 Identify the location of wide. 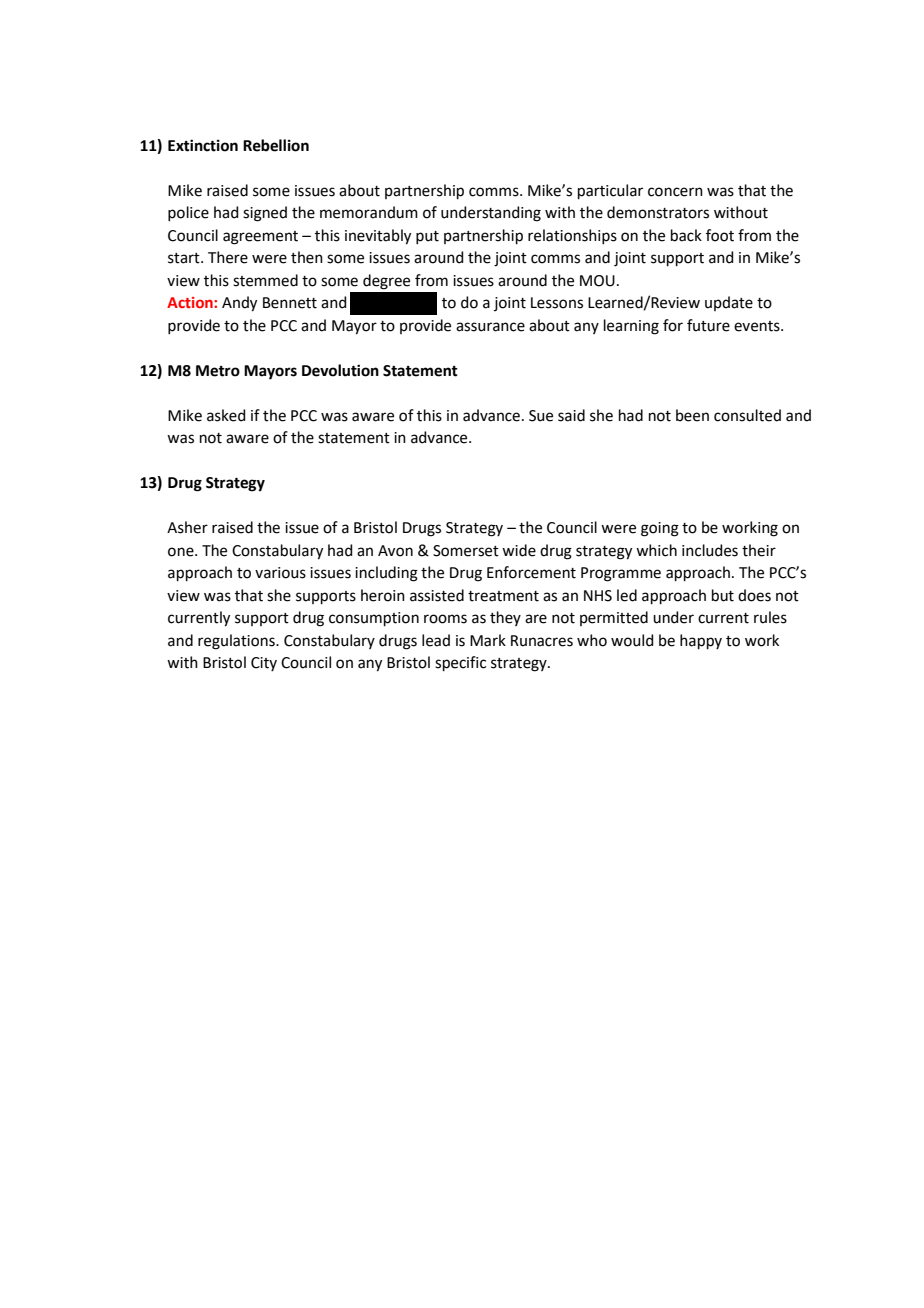
(519, 550).
